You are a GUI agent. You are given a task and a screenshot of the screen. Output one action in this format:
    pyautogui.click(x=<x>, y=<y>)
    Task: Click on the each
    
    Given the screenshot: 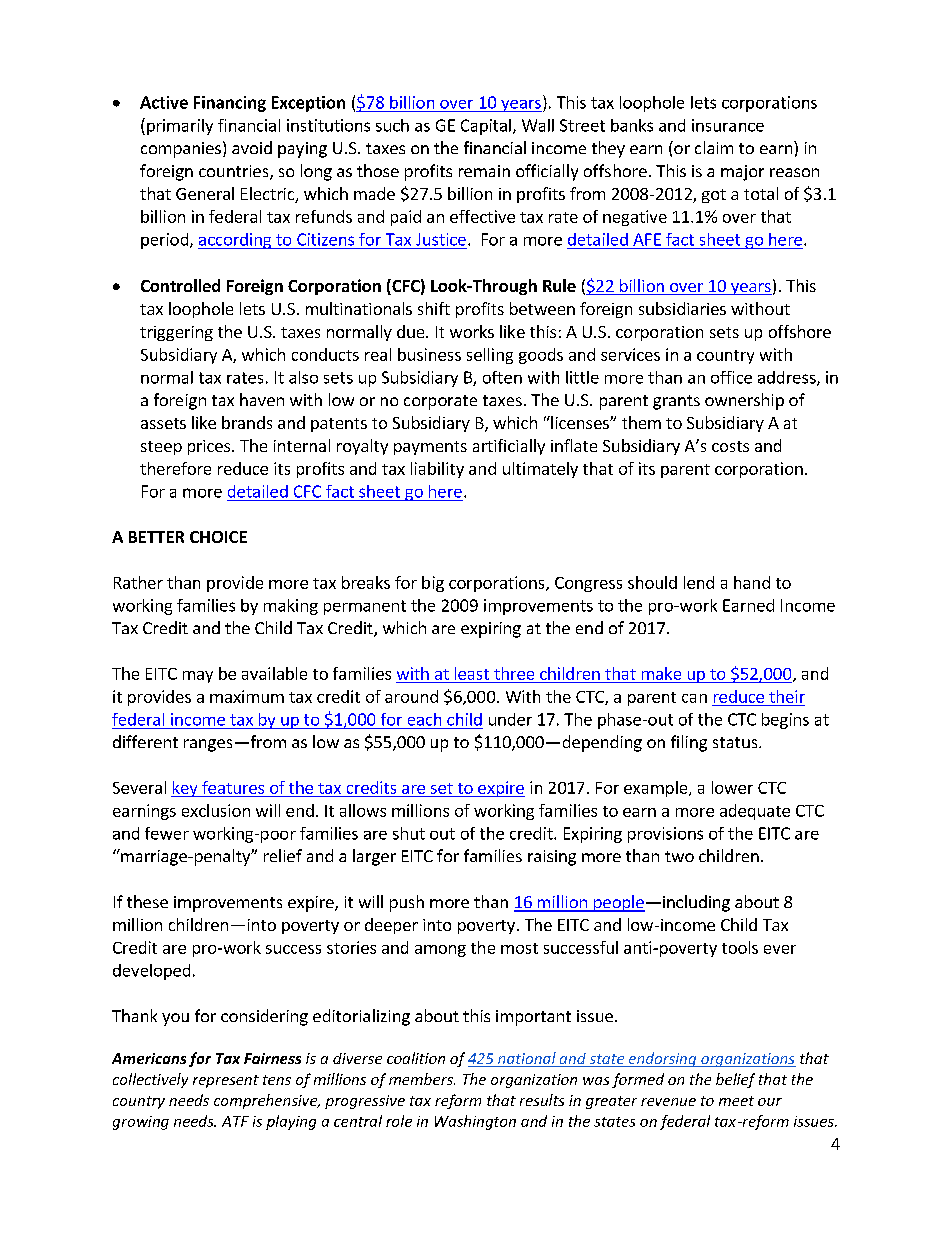 What is the action you would take?
    pyautogui.click(x=424, y=719)
